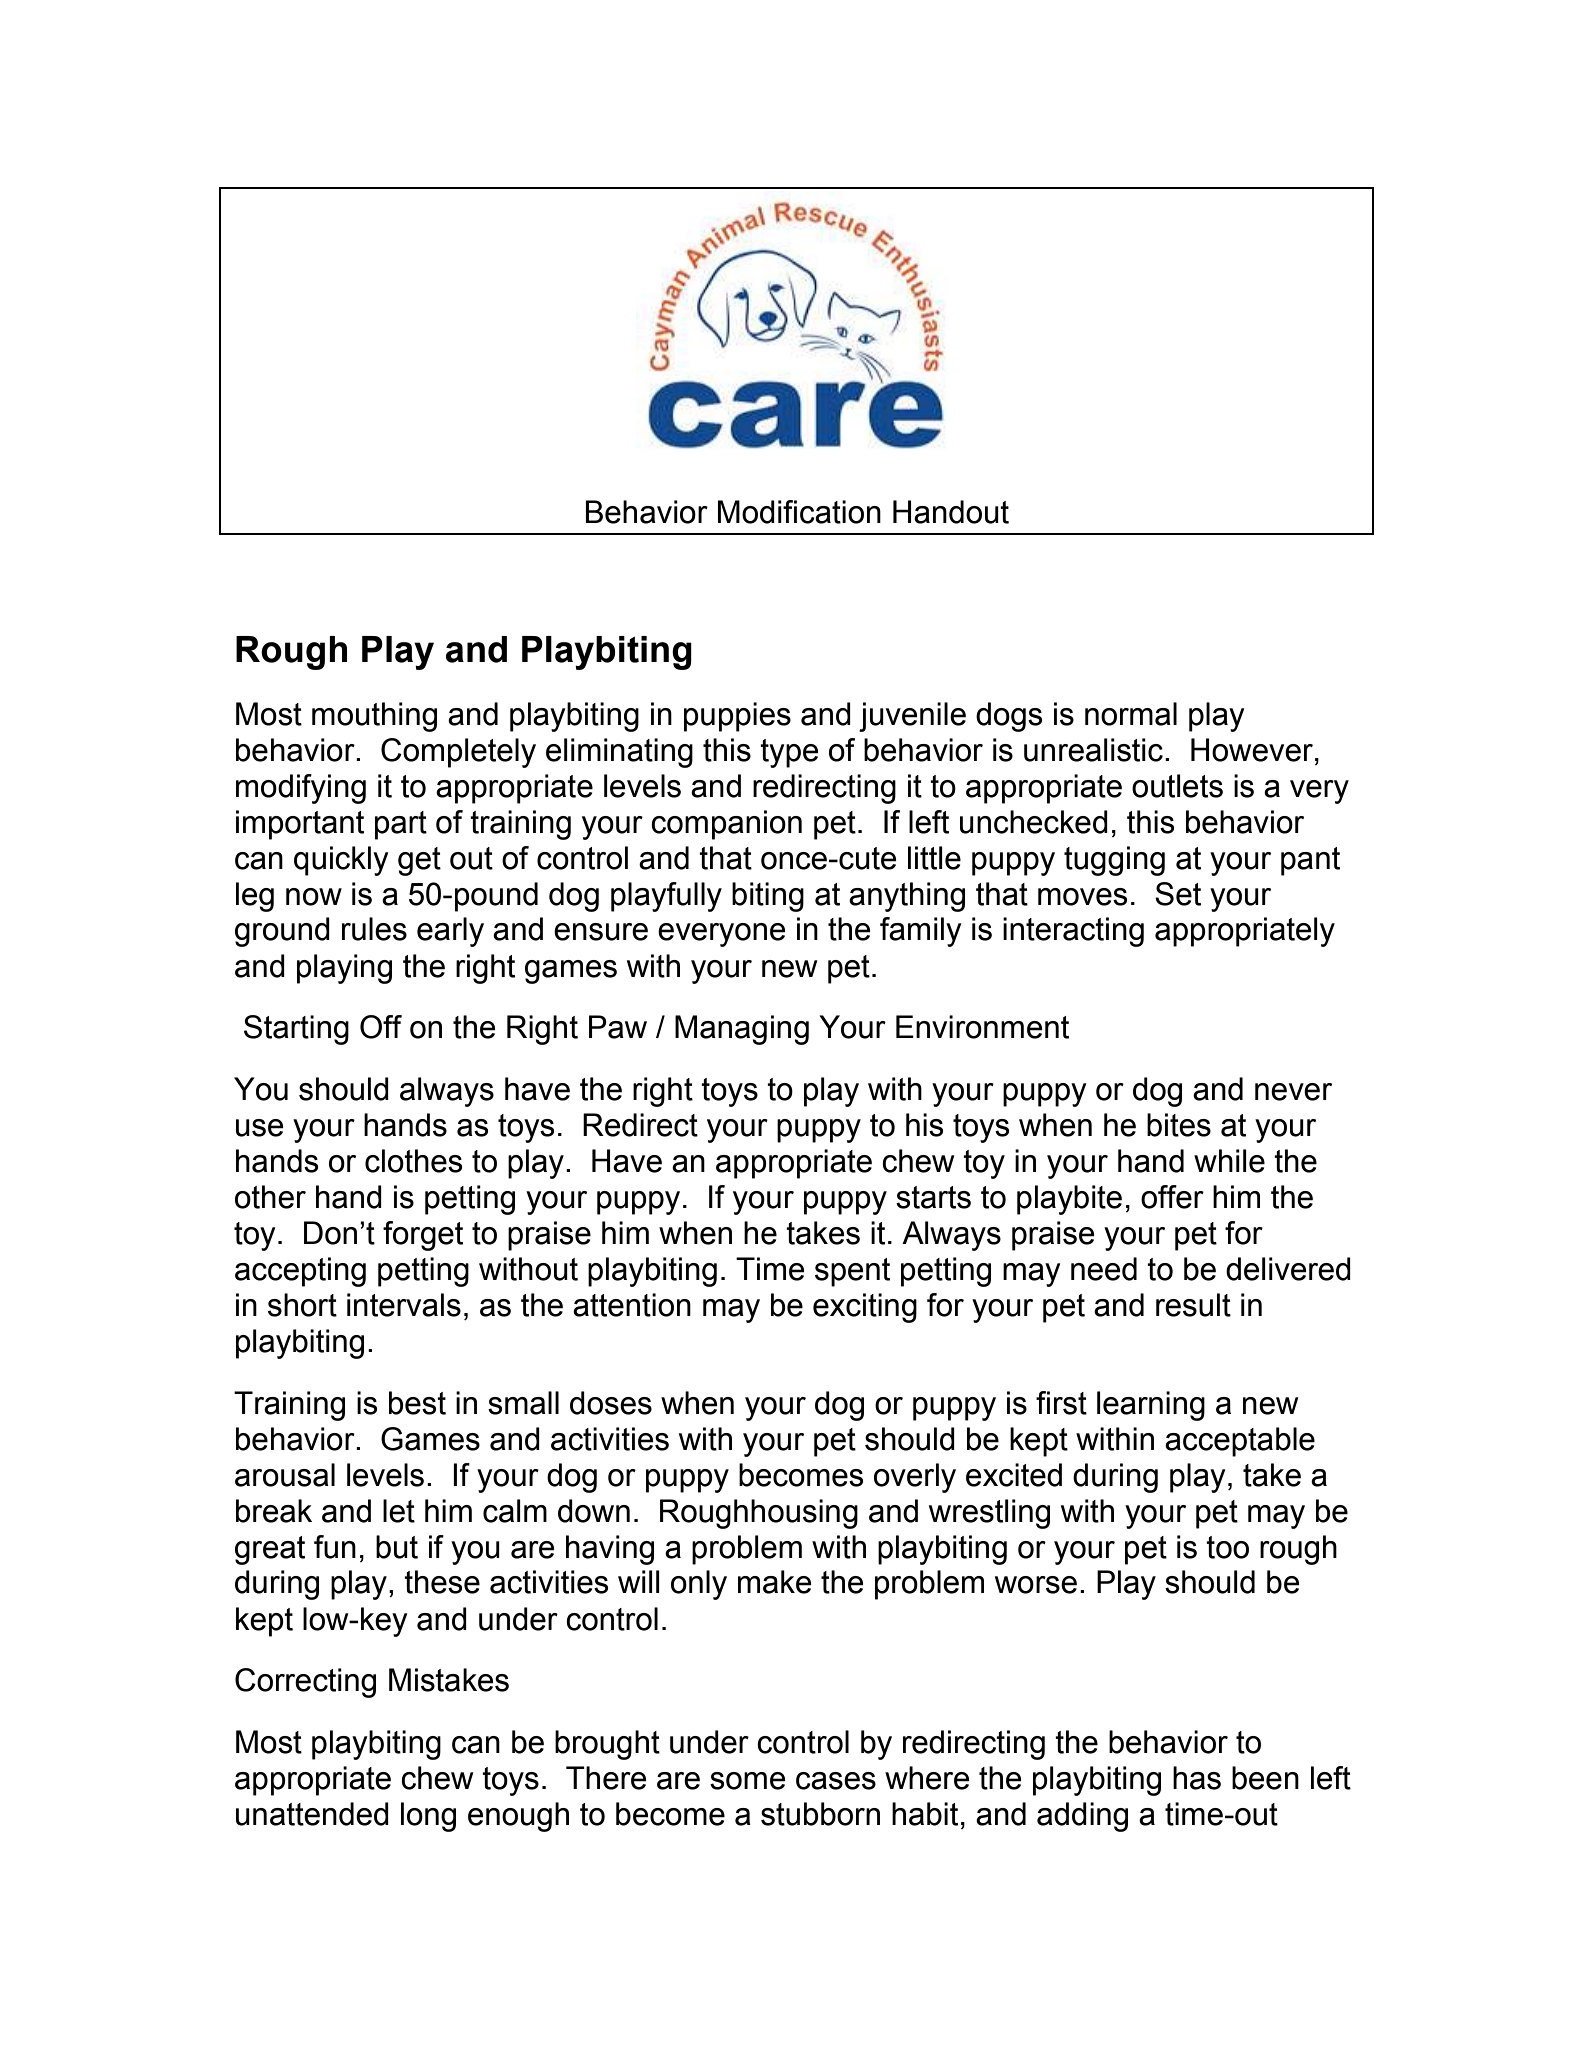 The image size is (1593, 2062). What do you see at coordinates (428, 1817) in the image?
I see `long` at bounding box center [428, 1817].
